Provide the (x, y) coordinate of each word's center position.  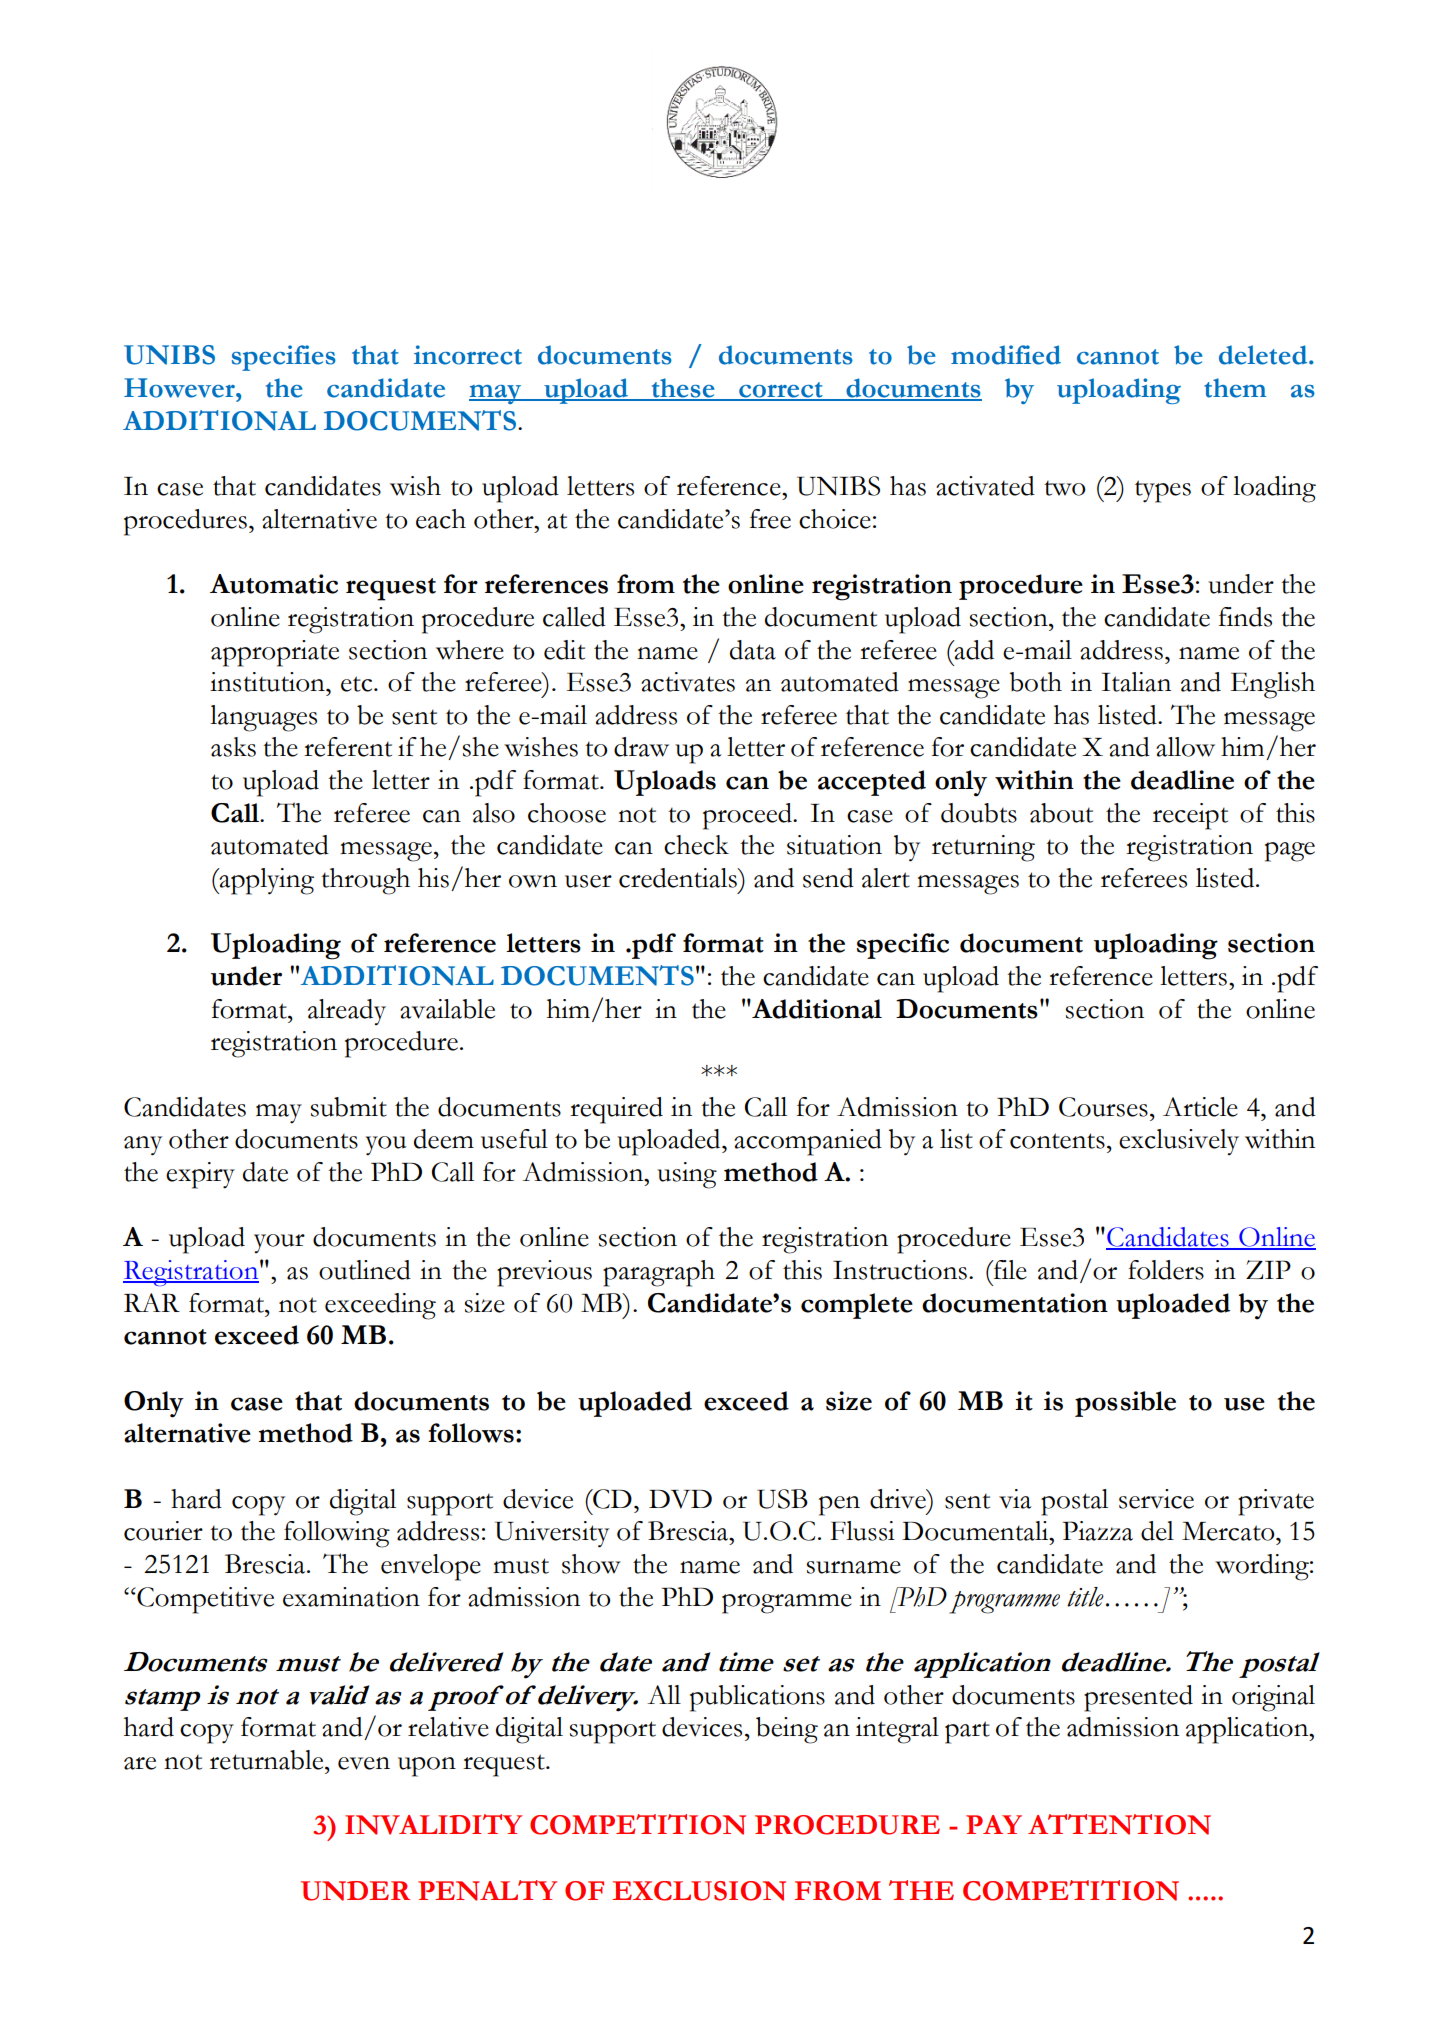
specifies (284, 358)
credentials (679, 878)
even (364, 1763)
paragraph (659, 1273)
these (683, 389)
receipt (1190, 816)
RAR (152, 1302)
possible (1125, 1404)
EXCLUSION (699, 1891)
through (365, 881)
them (1235, 388)
